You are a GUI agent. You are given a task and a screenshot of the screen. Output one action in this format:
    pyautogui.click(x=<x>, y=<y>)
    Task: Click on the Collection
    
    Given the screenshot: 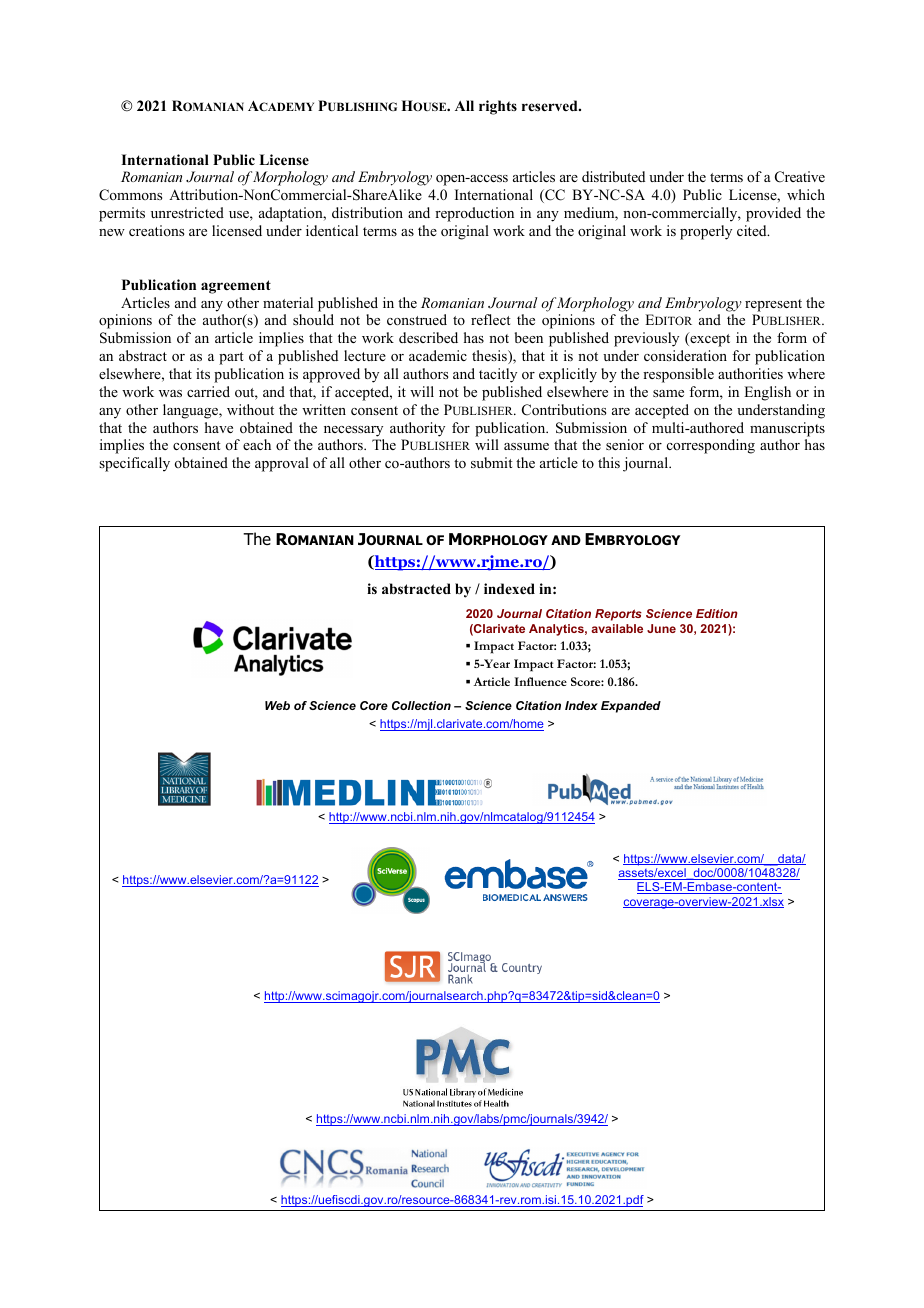 What is the action you would take?
    pyautogui.click(x=421, y=705)
